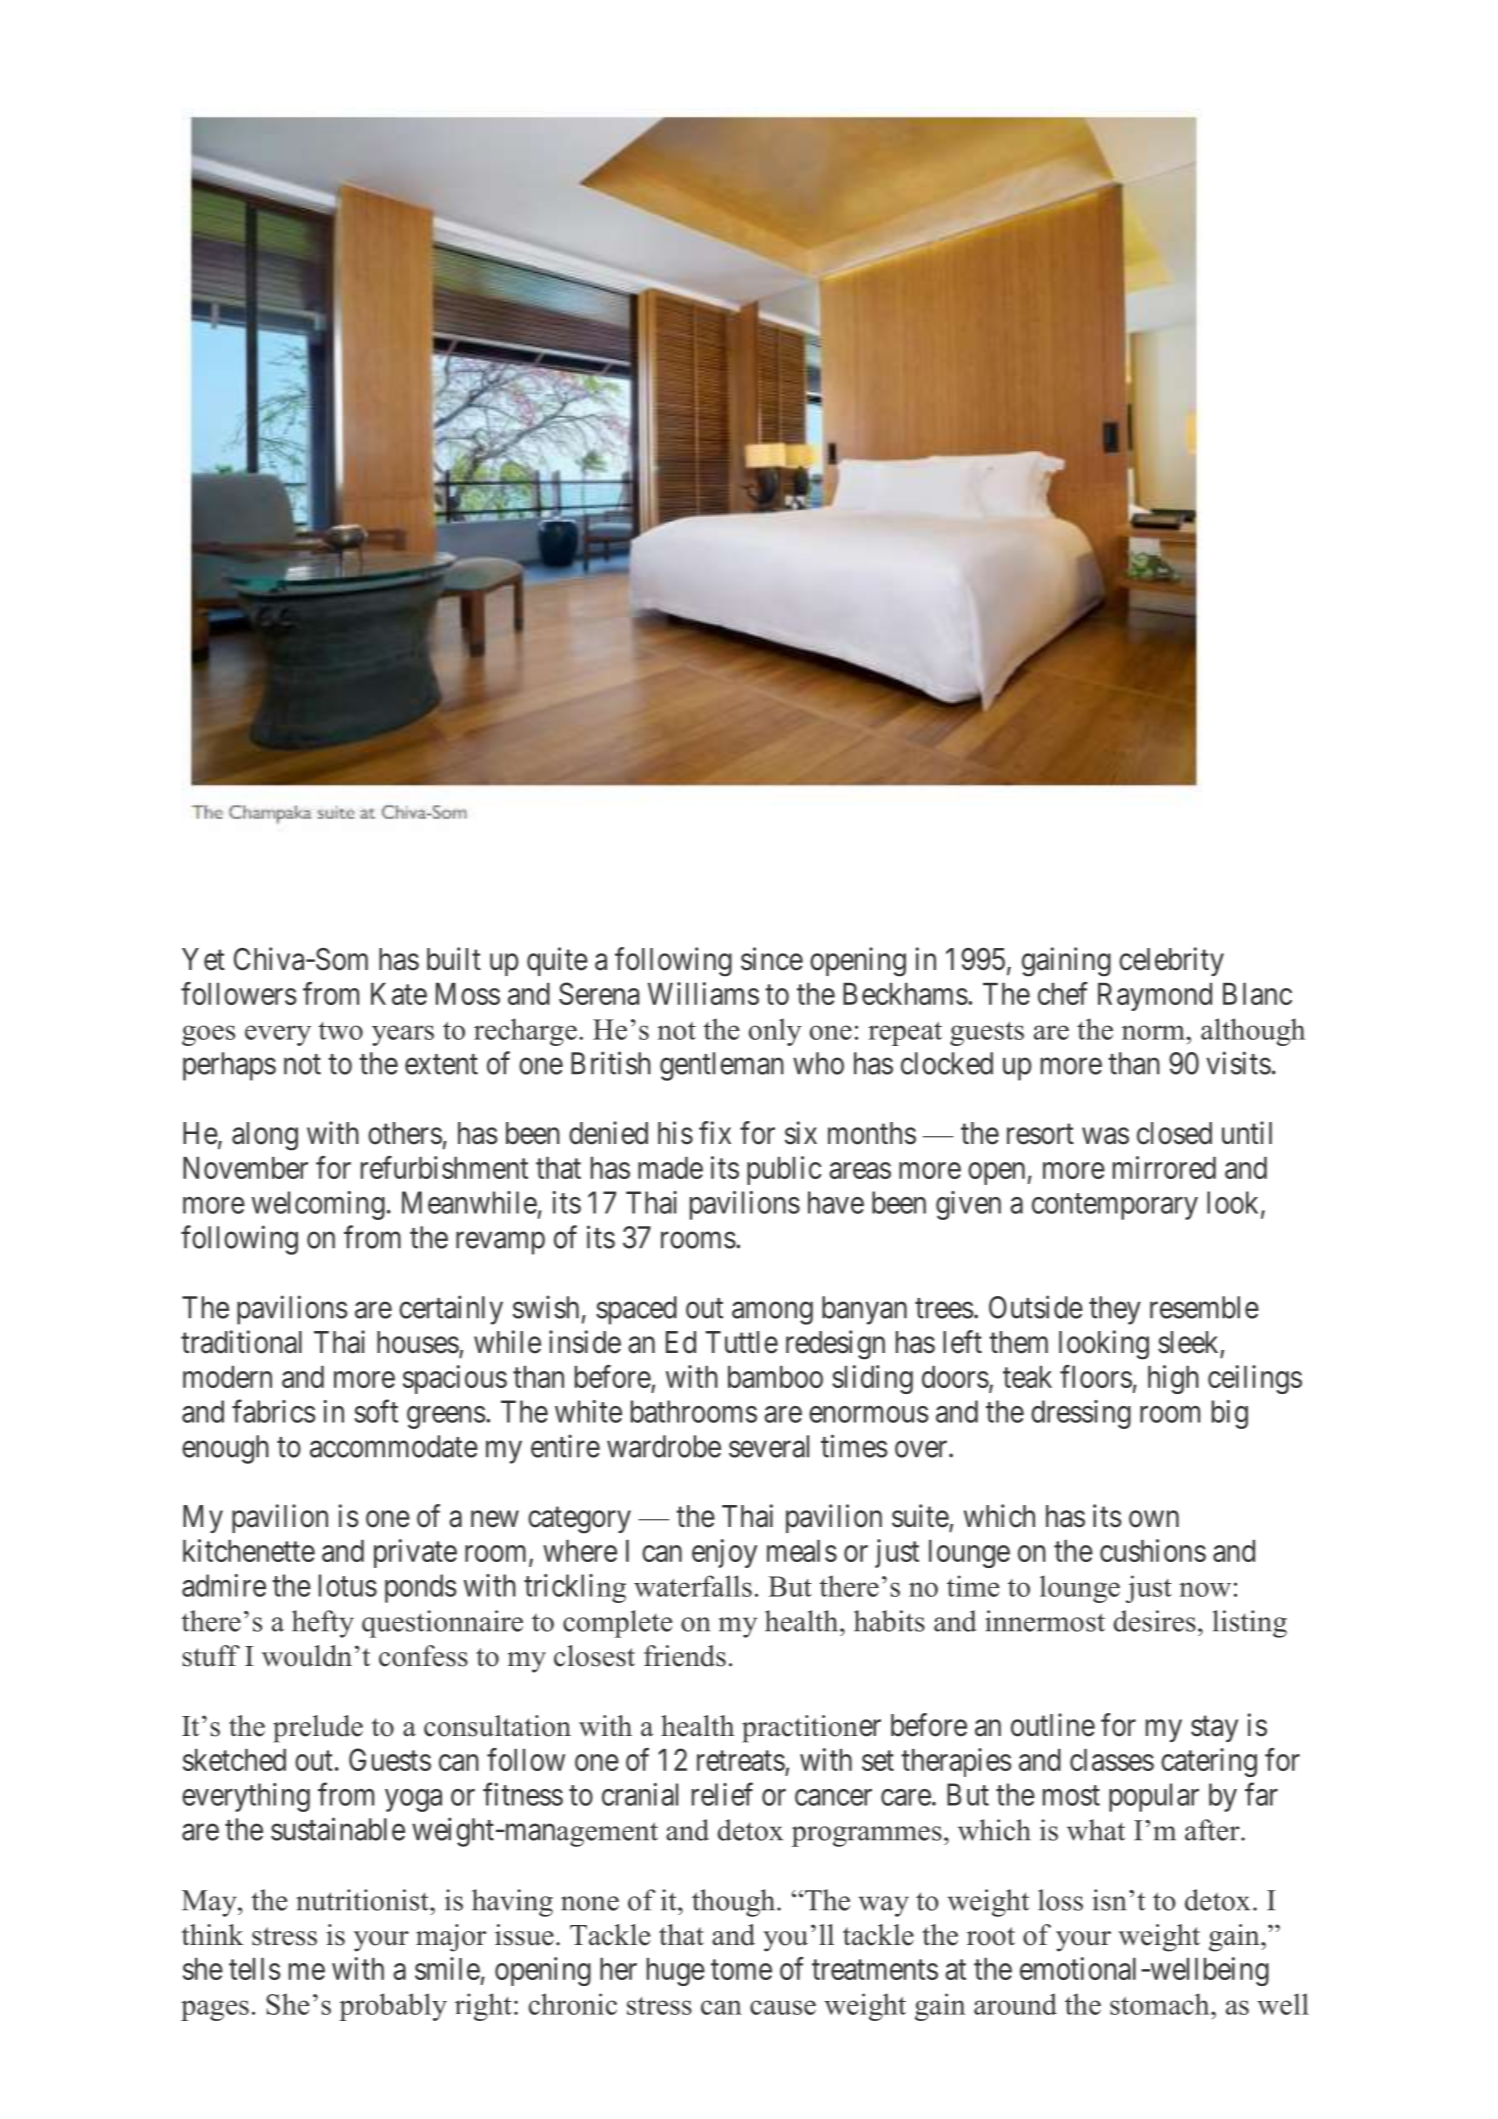 This image has width=1498, height=2119. I want to click on tells, so click(254, 1969).
